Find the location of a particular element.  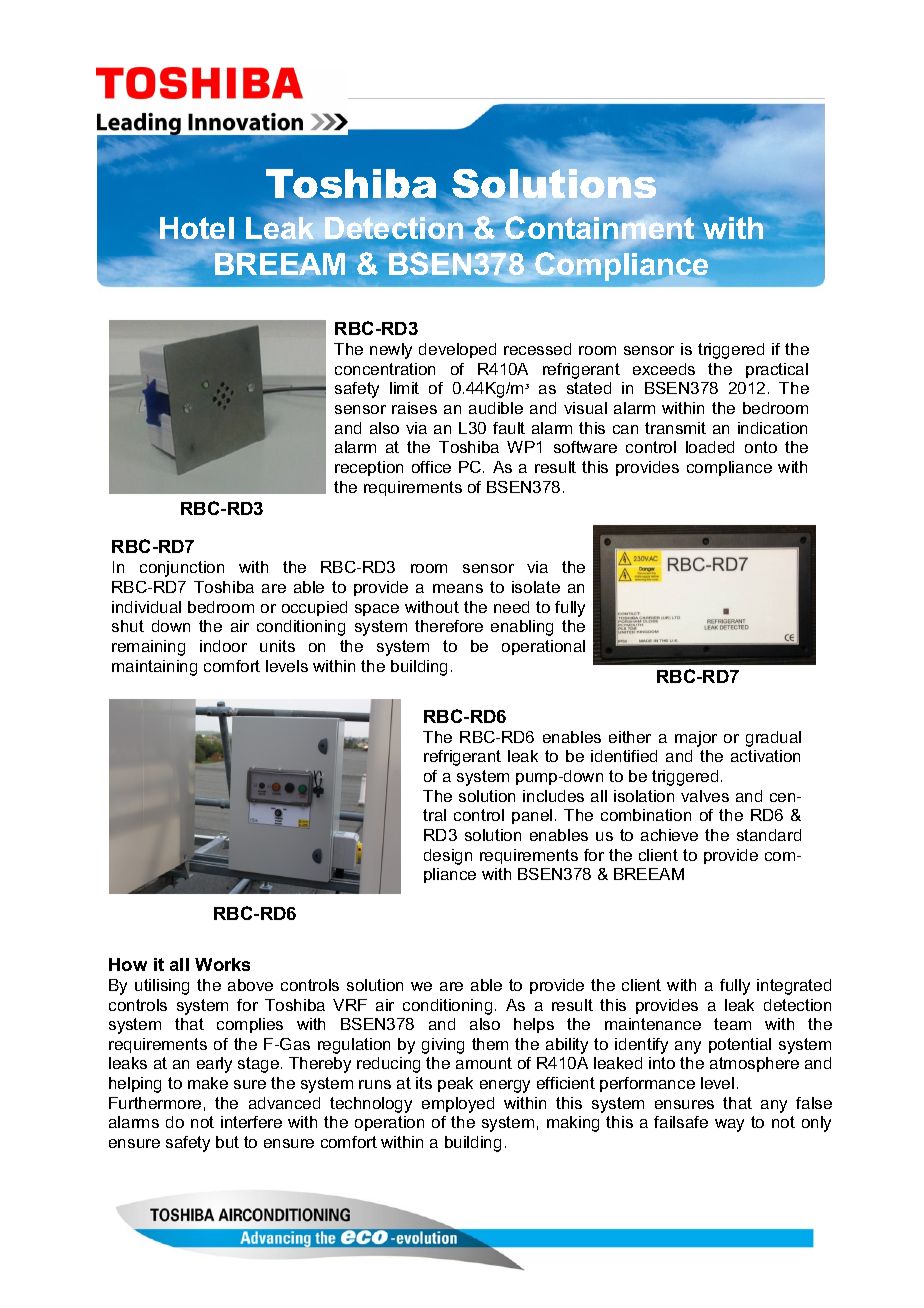

major is located at coordinates (696, 739).
